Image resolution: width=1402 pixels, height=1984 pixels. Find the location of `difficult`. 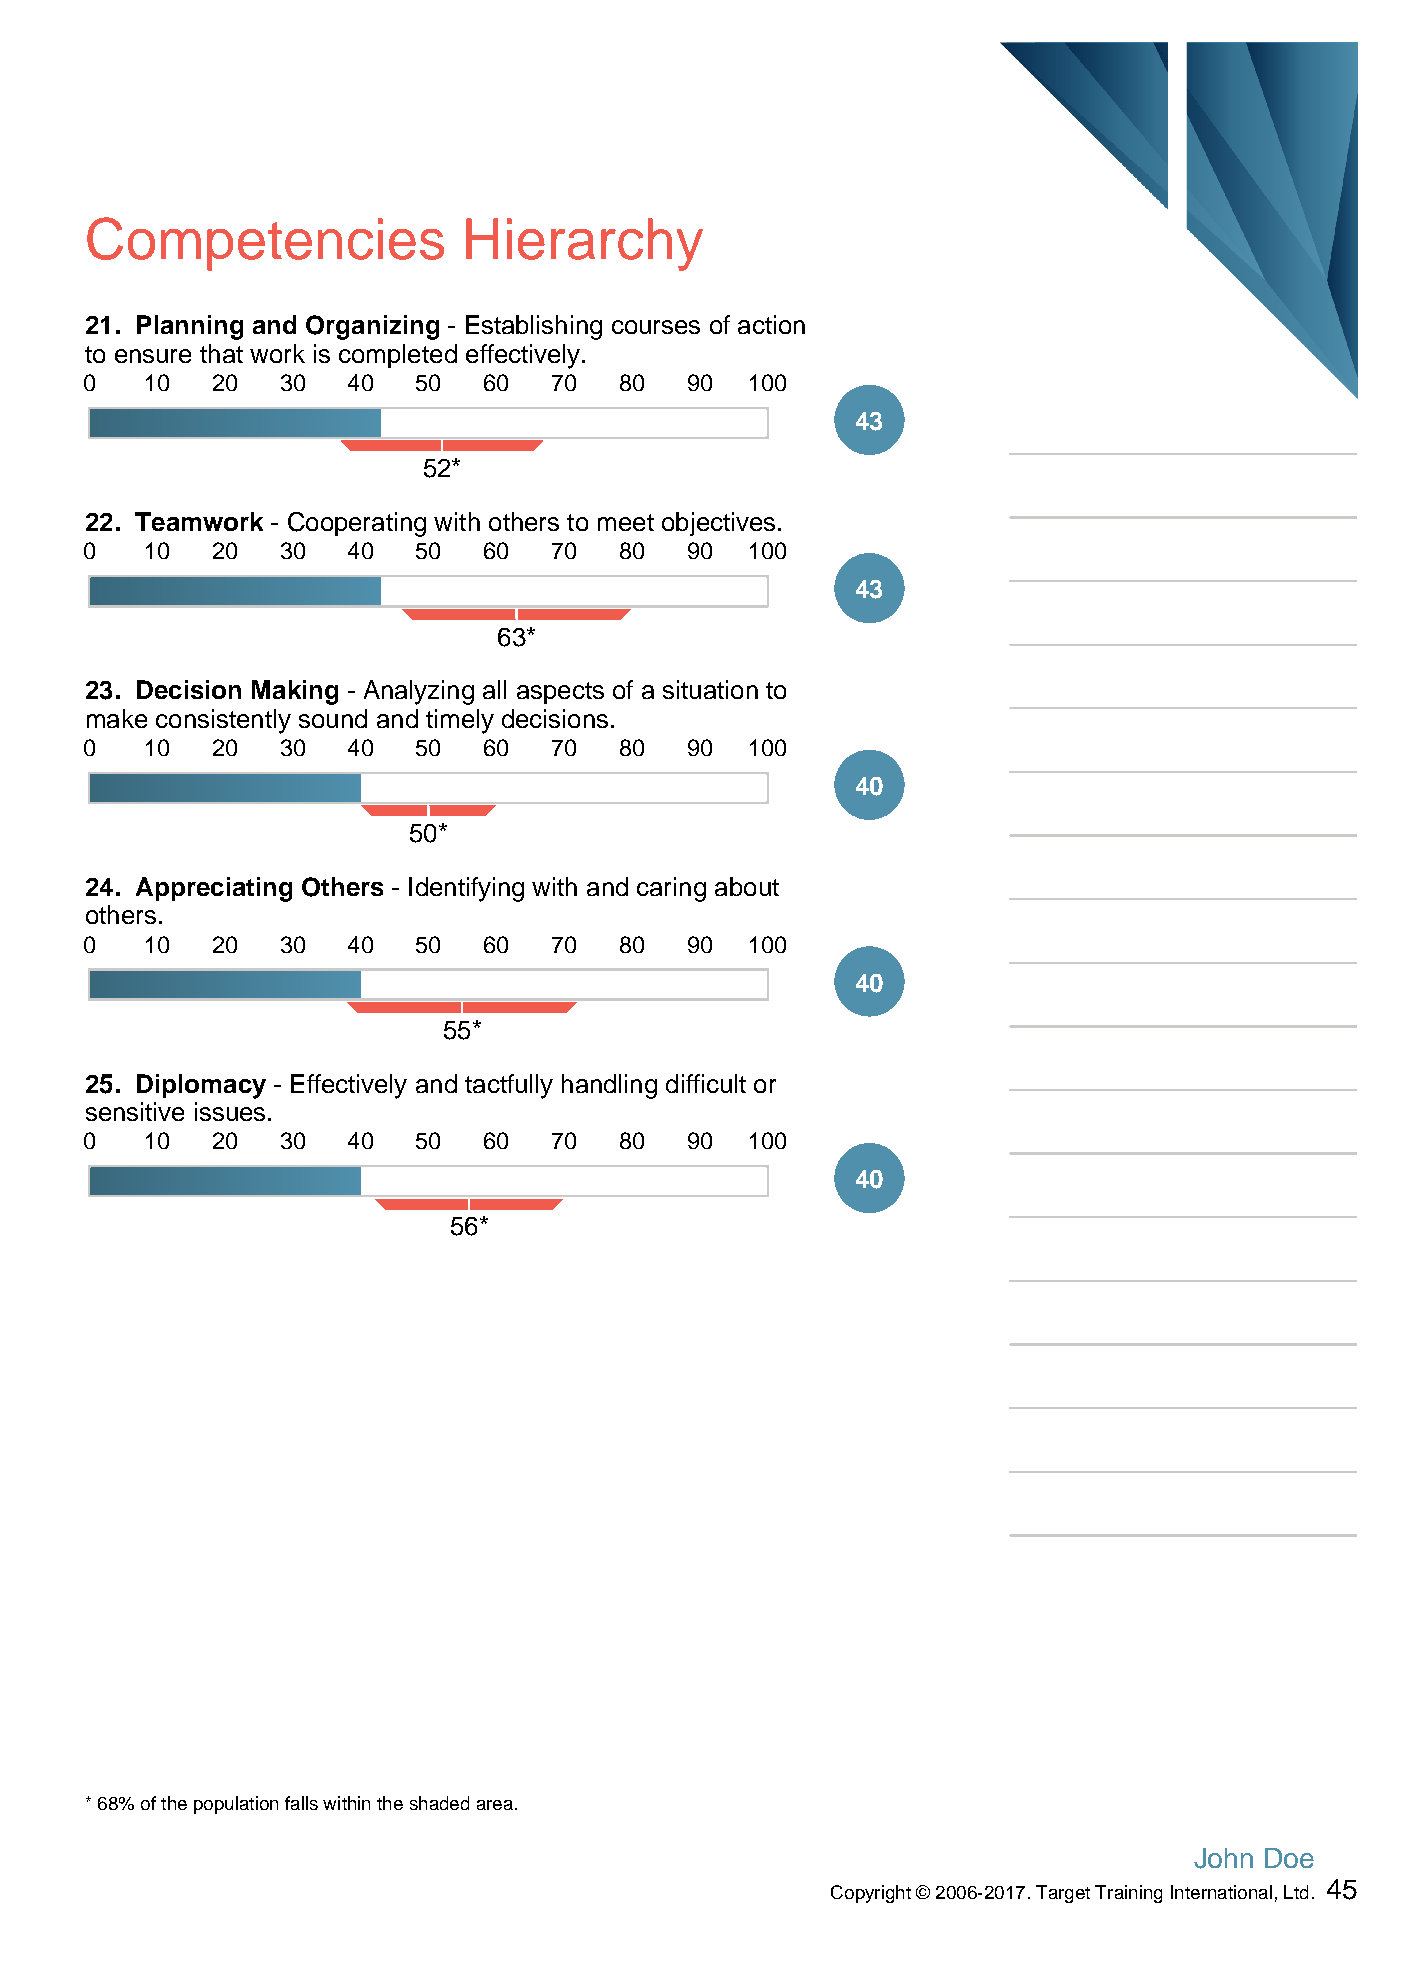

difficult is located at coordinates (706, 1083).
